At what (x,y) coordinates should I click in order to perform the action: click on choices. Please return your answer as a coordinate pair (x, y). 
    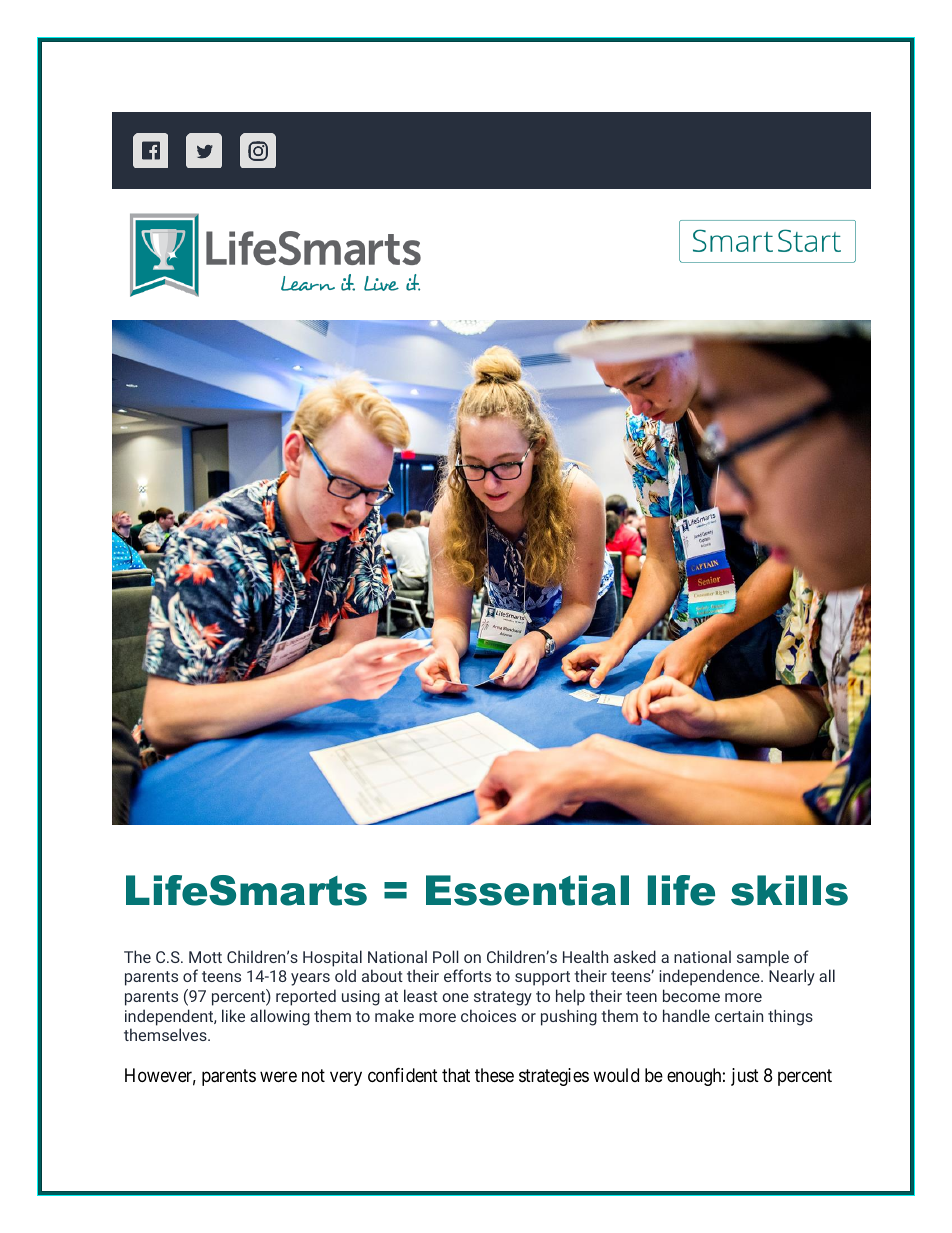
    Looking at the image, I should click on (488, 1015).
